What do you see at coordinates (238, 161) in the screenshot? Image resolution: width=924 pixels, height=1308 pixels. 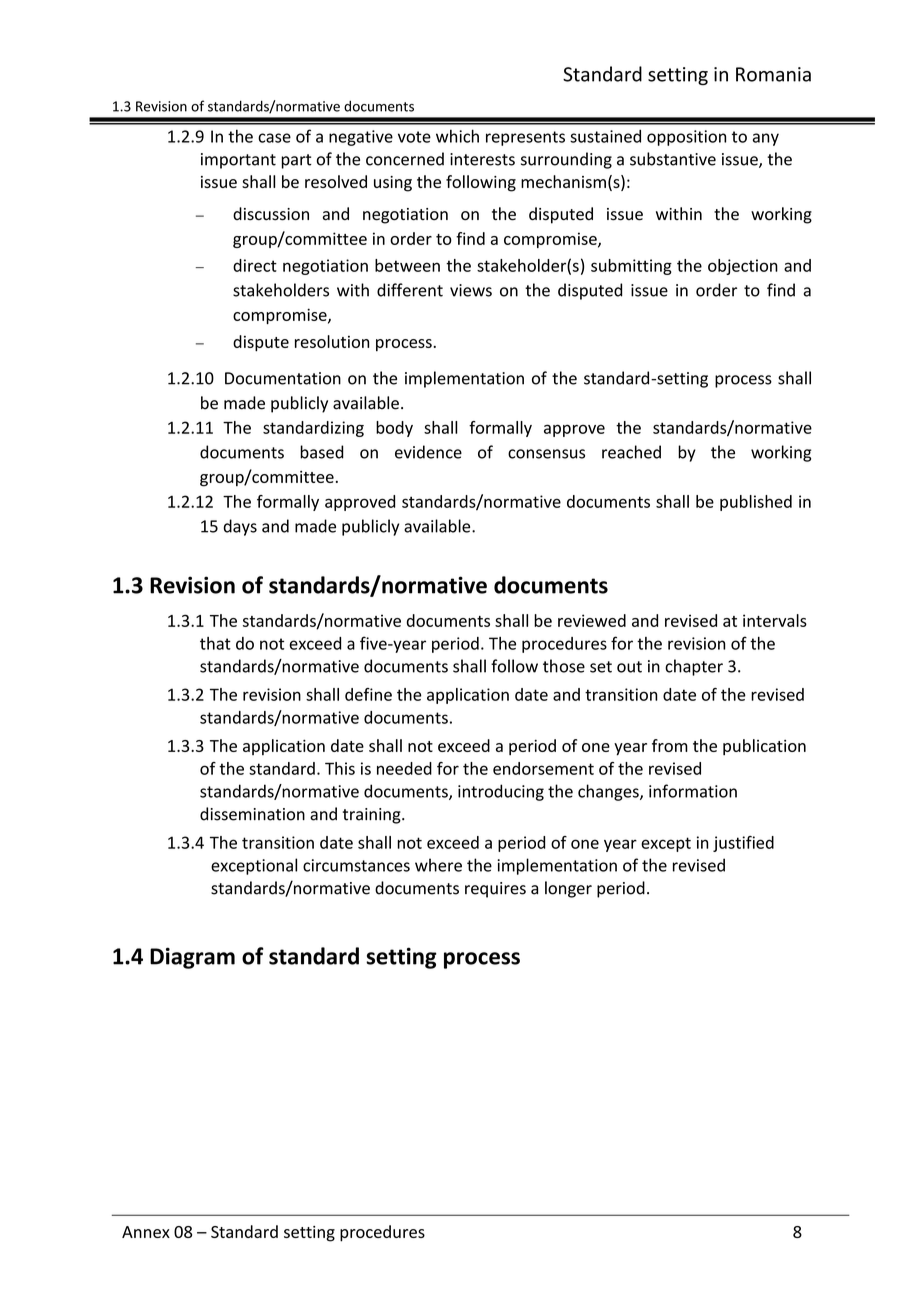 I see `important` at bounding box center [238, 161].
